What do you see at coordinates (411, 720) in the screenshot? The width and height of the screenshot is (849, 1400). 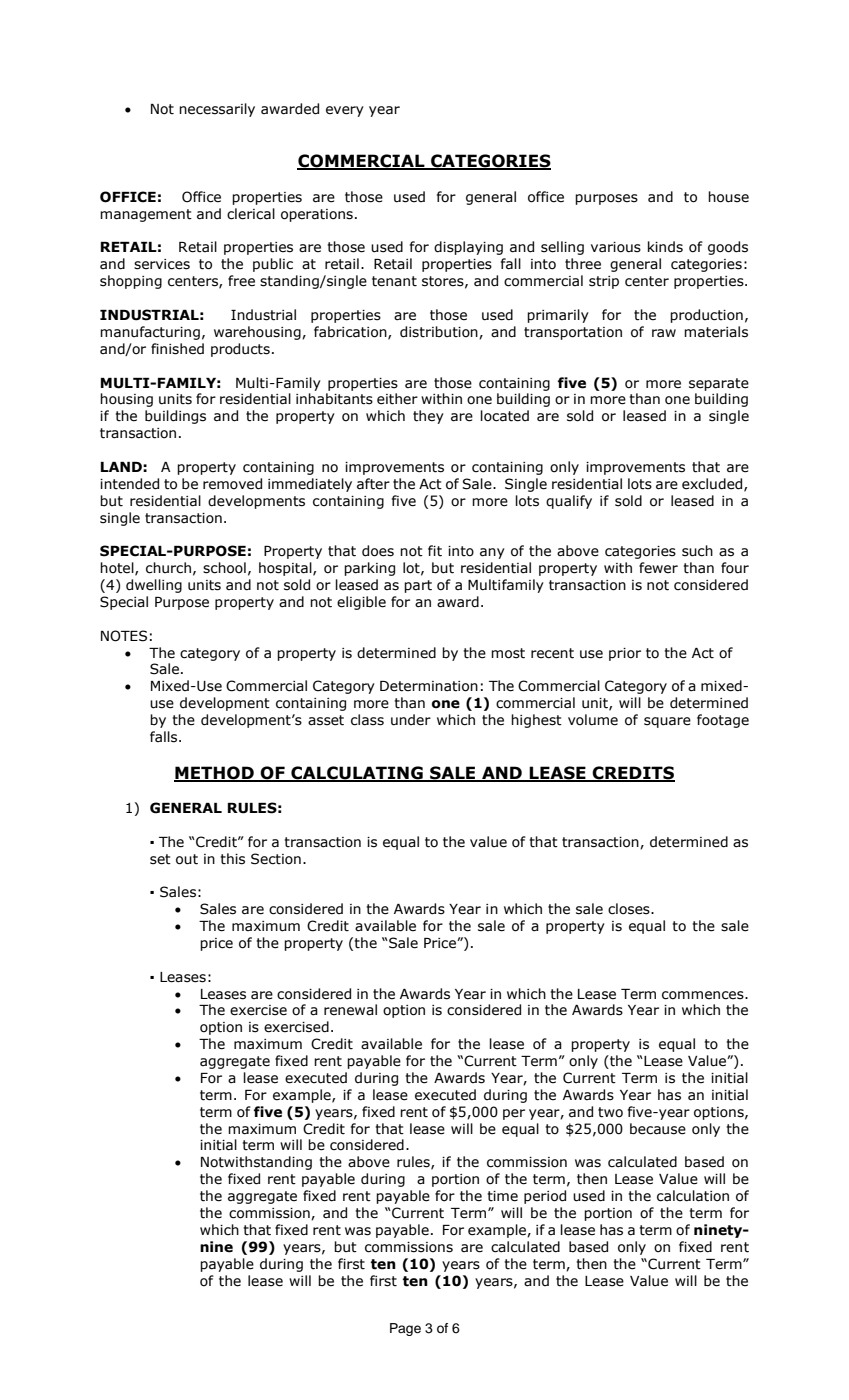 I see `under` at bounding box center [411, 720].
